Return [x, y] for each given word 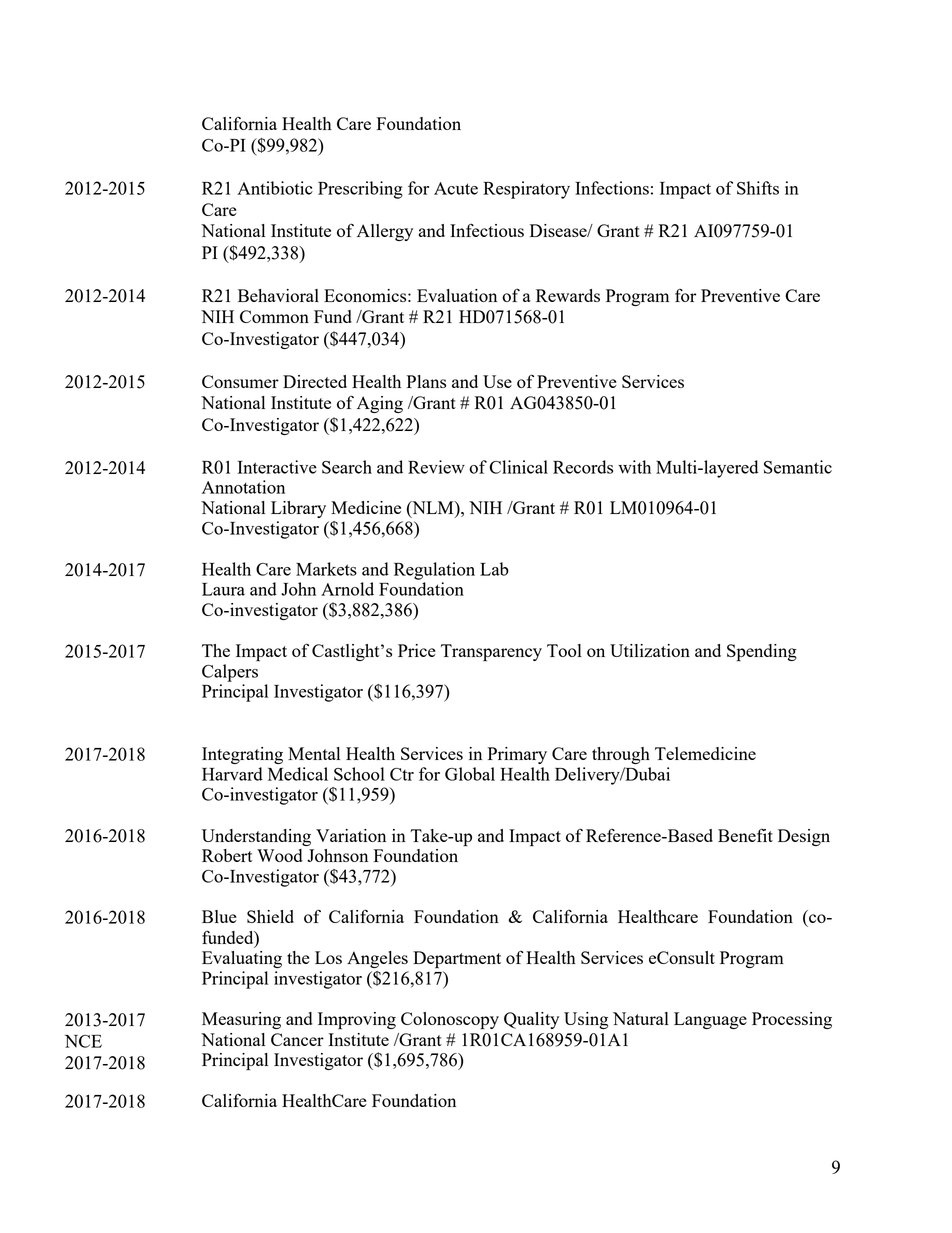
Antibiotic [275, 188]
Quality [531, 1020]
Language [710, 1020]
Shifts [758, 188]
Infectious [487, 230]
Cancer [297, 1039]
